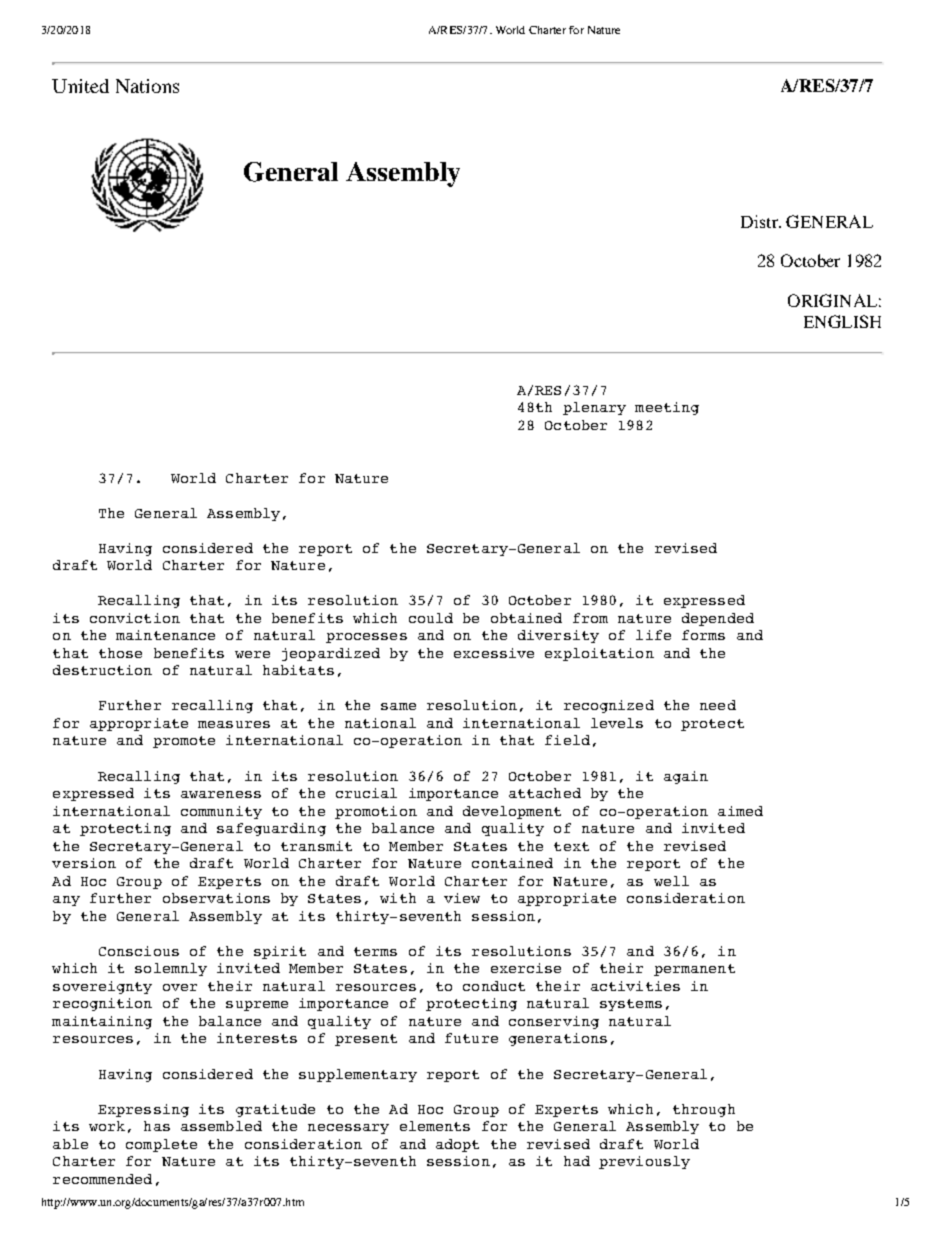 The width and height of the document is (952, 1233). I want to click on Nations, so click(147, 86).
